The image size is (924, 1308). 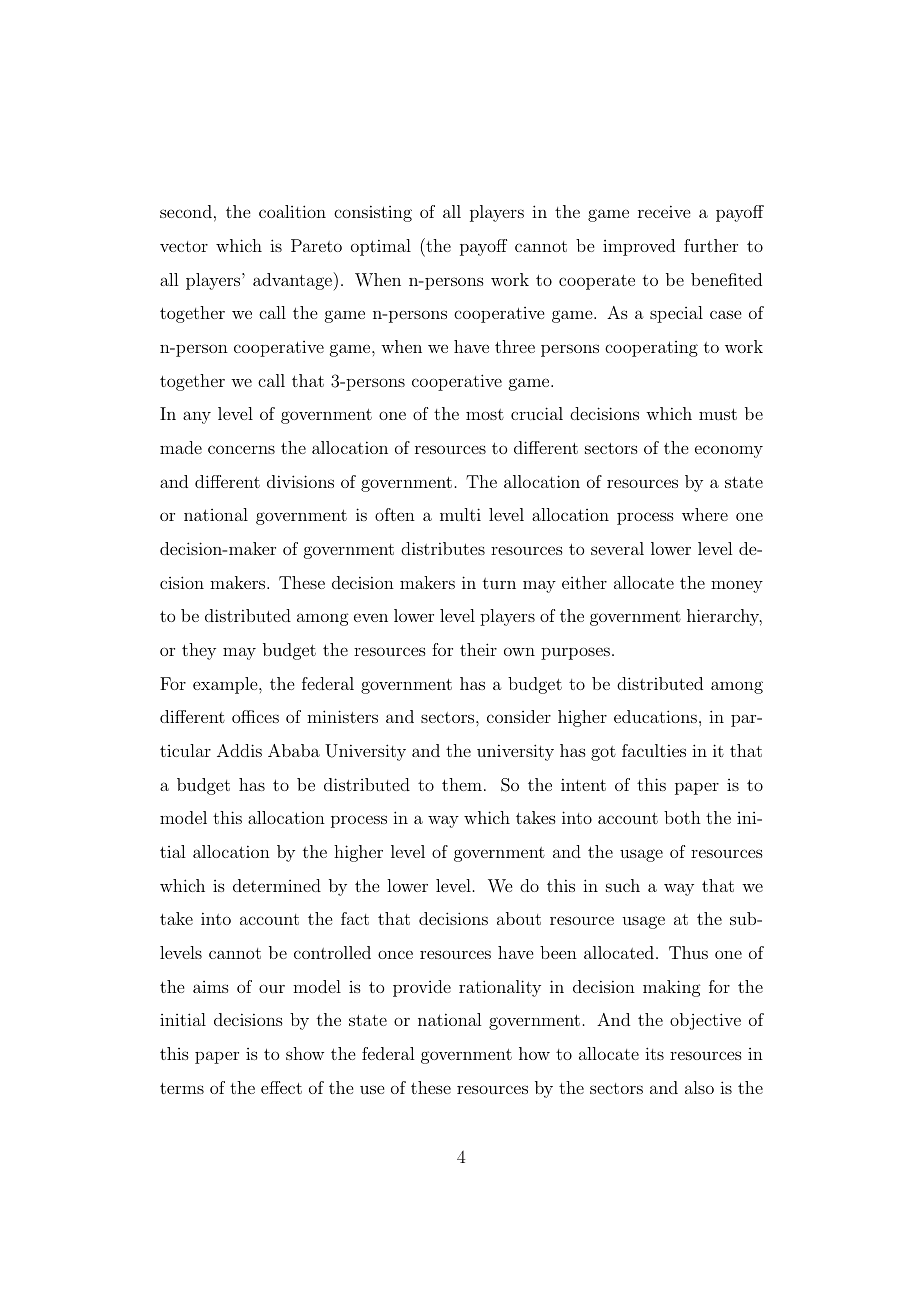 I want to click on such, so click(x=623, y=885).
